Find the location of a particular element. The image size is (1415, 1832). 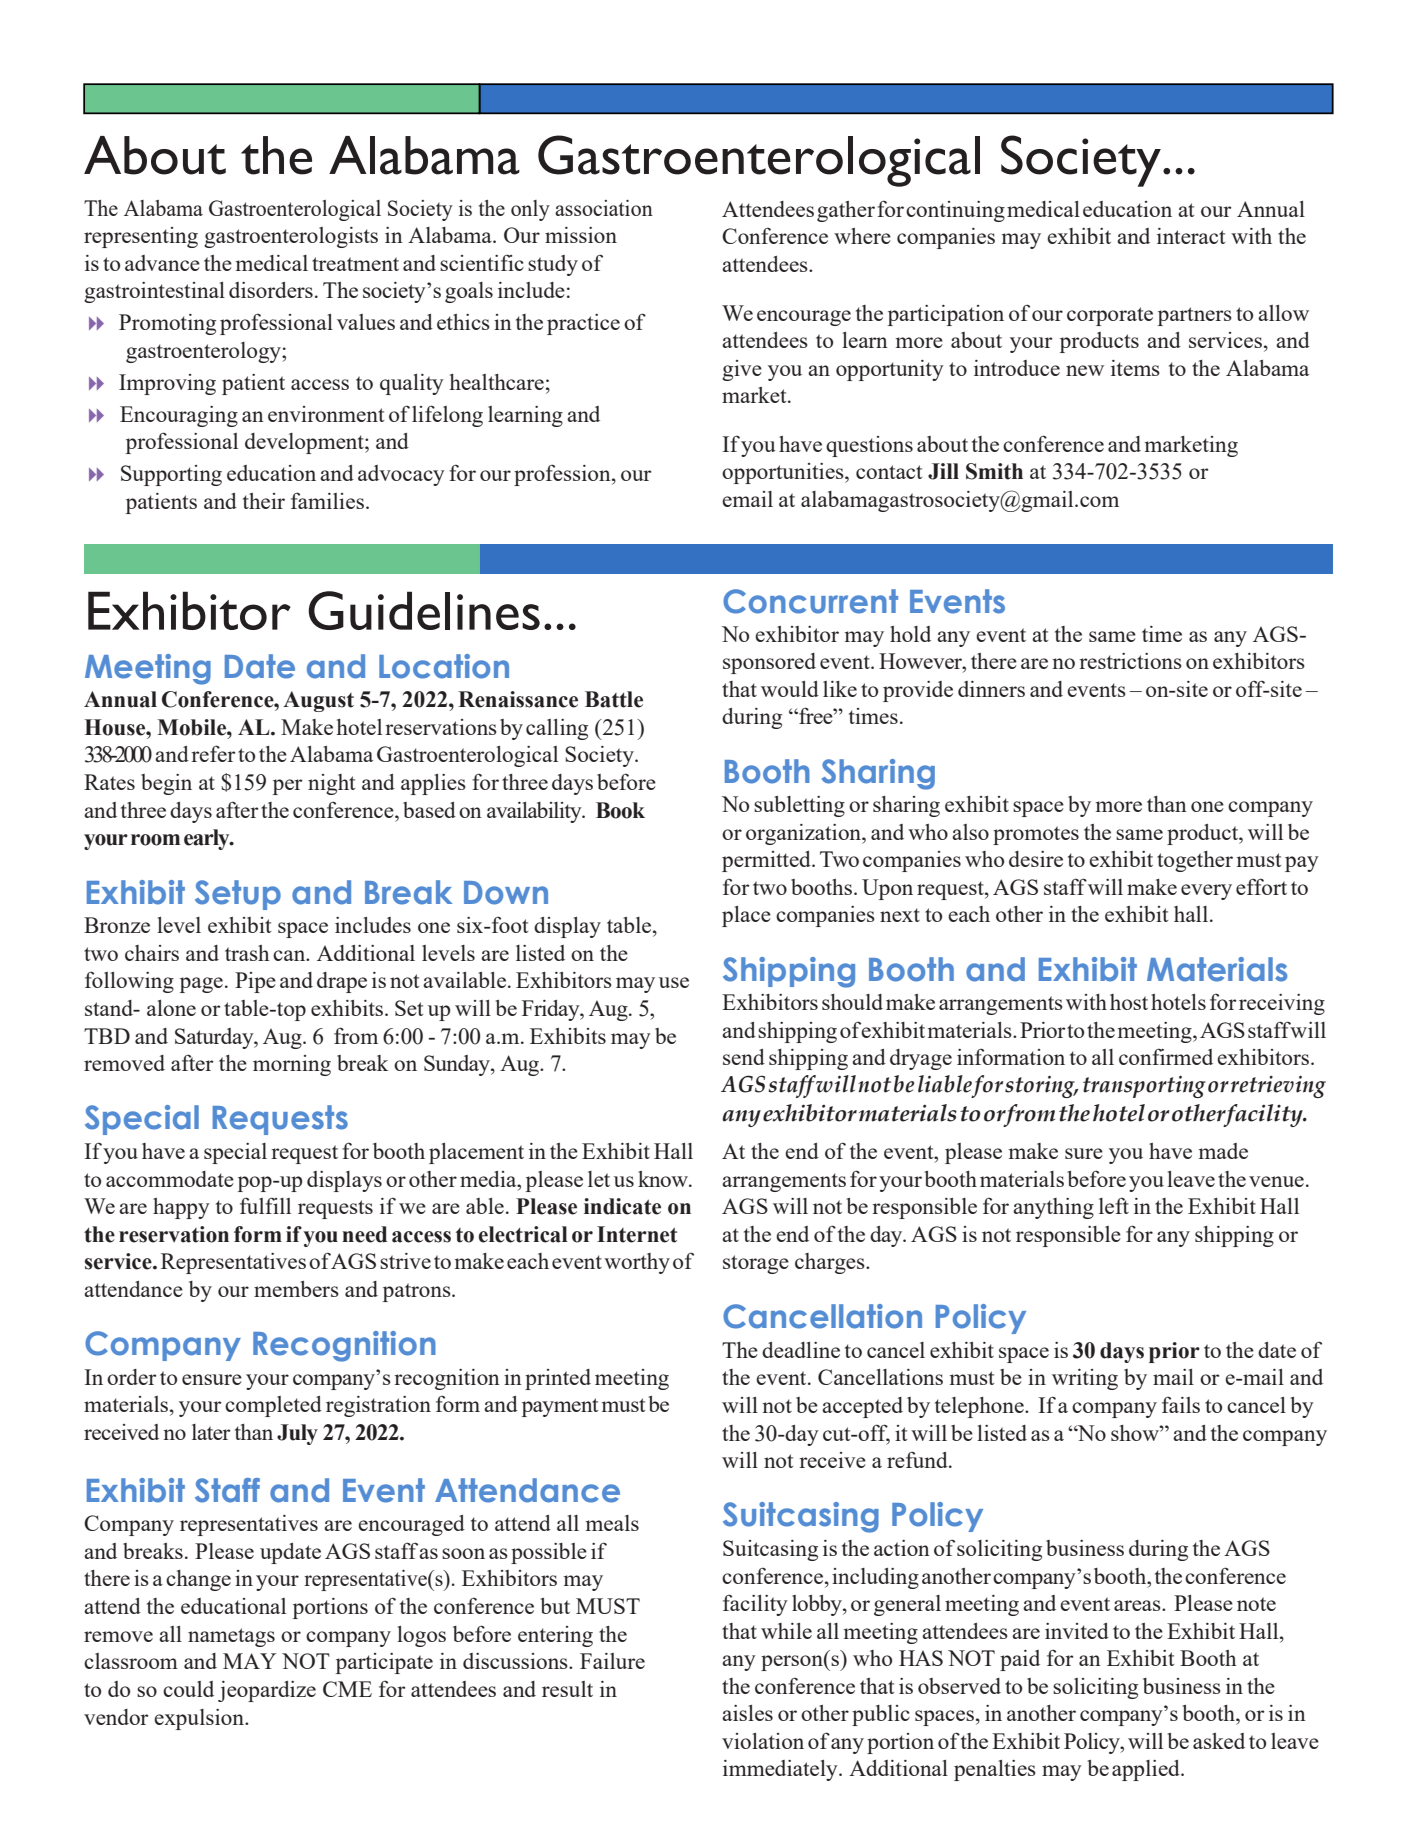

asked is located at coordinates (1219, 1741).
